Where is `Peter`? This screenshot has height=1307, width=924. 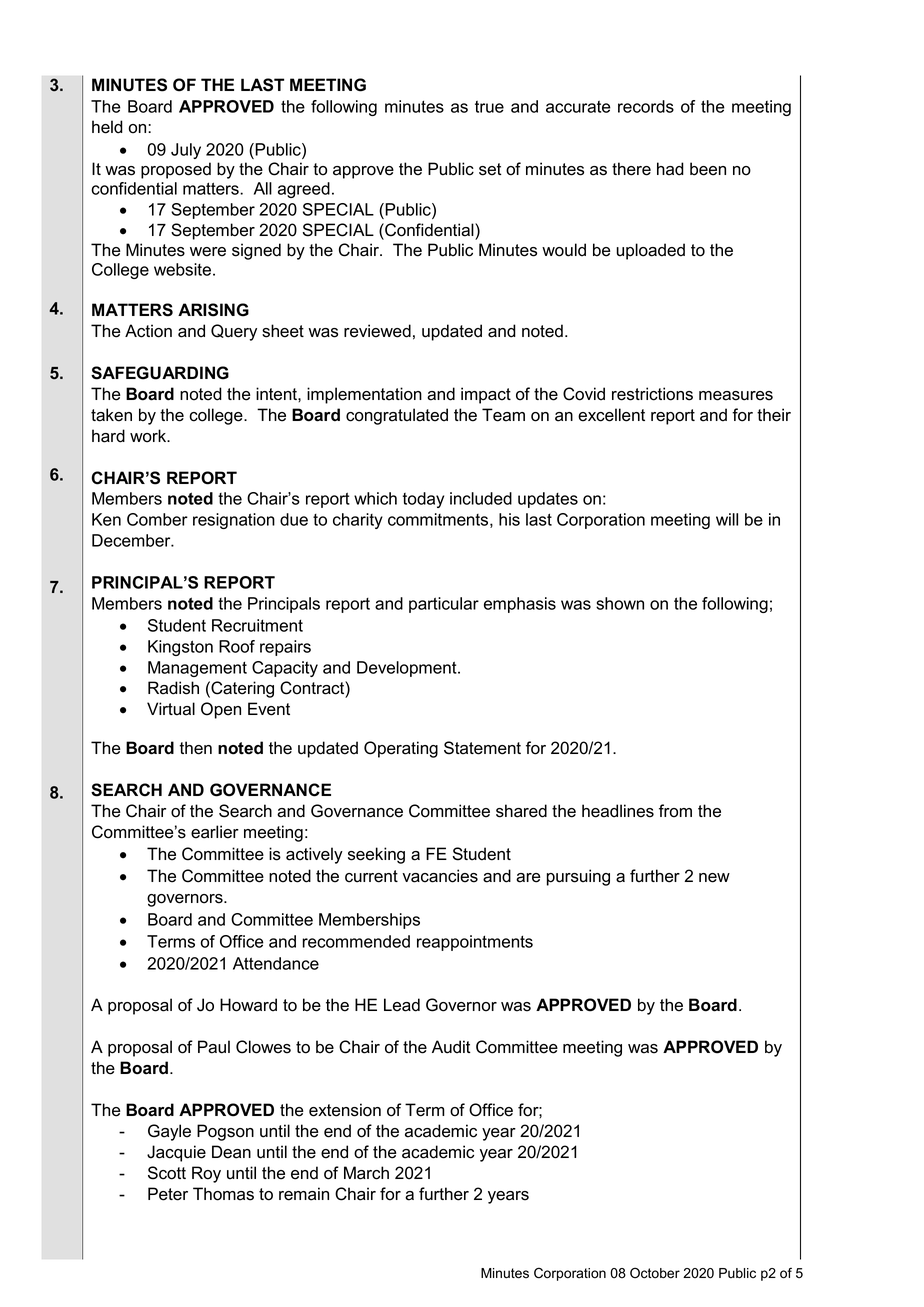
Peter is located at coordinates (168, 1194).
